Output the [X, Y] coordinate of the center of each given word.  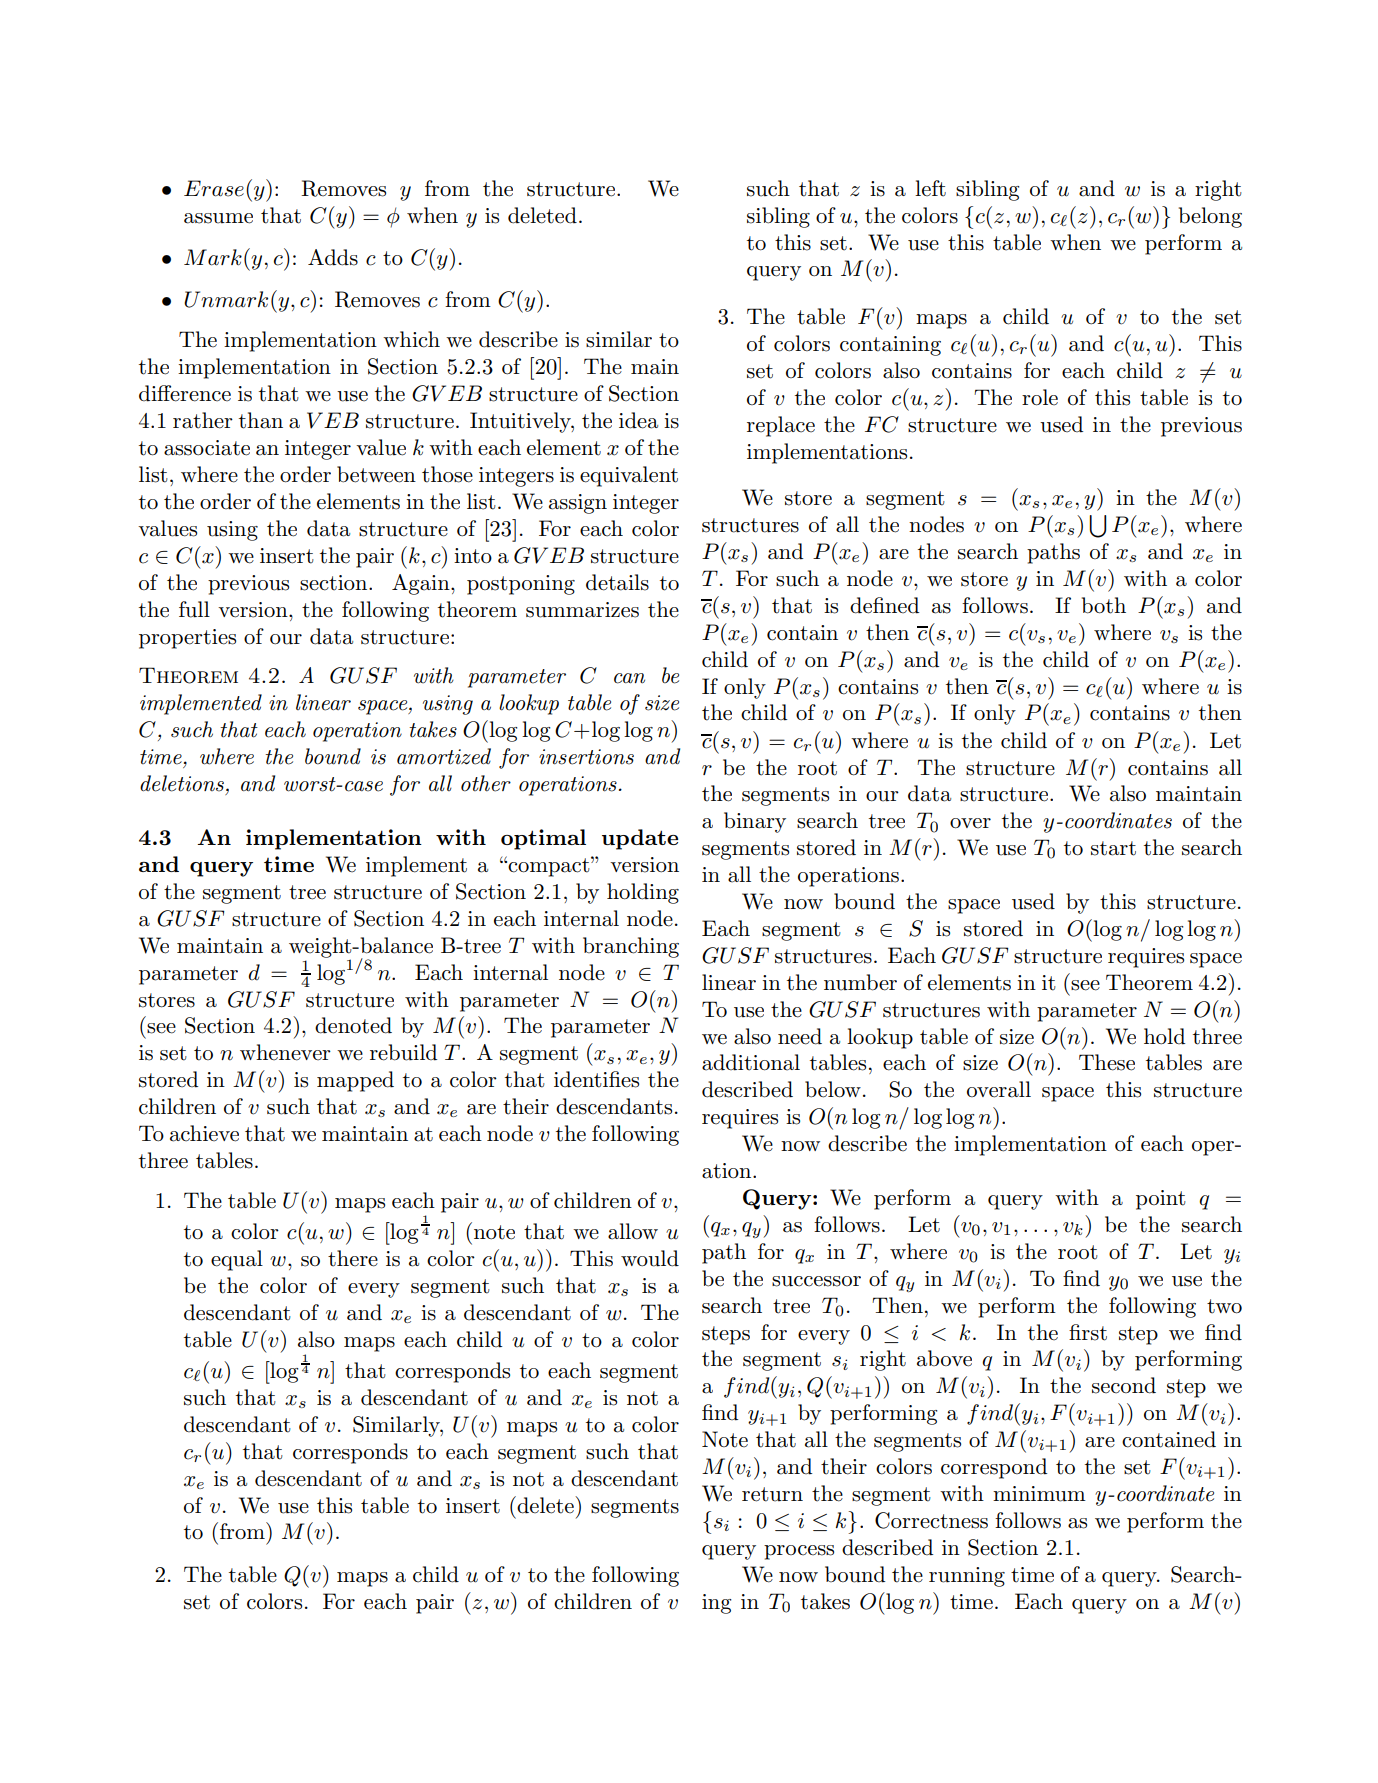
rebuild [403, 1052]
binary [755, 822]
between [376, 474]
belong [1210, 217]
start [1113, 848]
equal [237, 1260]
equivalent [629, 476]
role [1040, 397]
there [353, 1258]
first [1088, 1332]
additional [751, 1062]
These [1107, 1062]
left [930, 188]
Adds [333, 257]
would [650, 1258]
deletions [182, 783]
